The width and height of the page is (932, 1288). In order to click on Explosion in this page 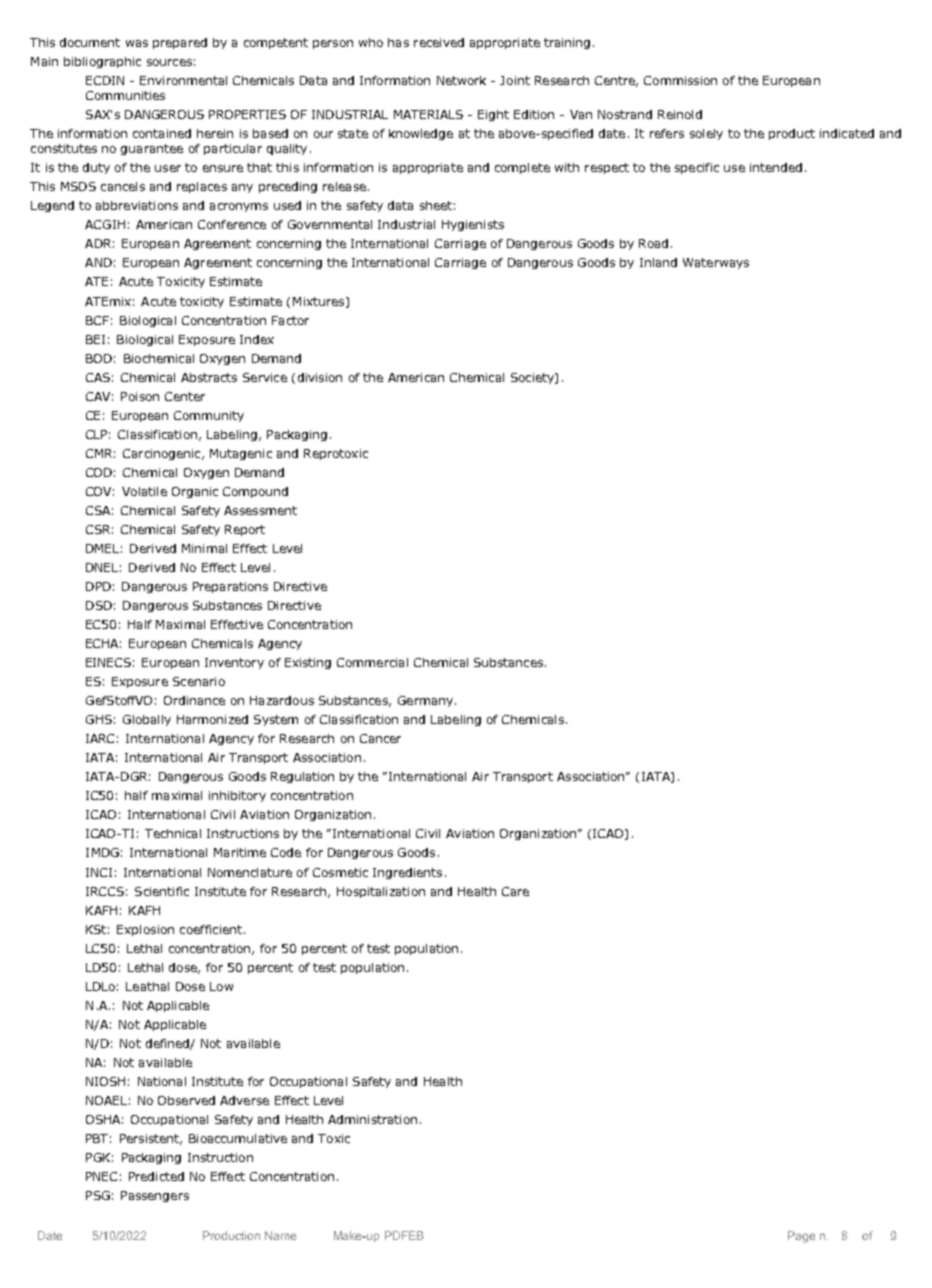, I will do `click(145, 930)`.
